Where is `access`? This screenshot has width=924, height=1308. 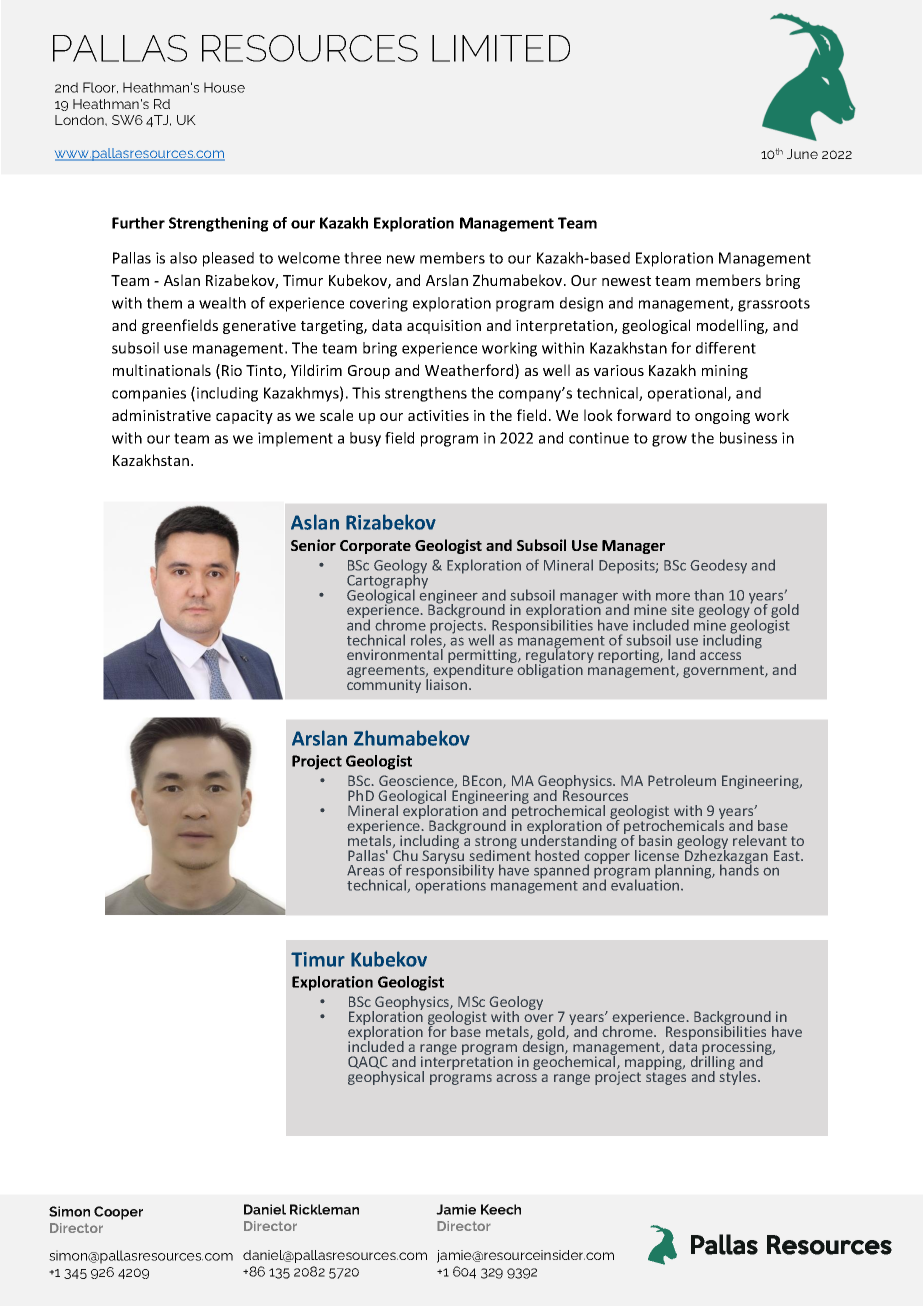
access is located at coordinates (720, 656).
